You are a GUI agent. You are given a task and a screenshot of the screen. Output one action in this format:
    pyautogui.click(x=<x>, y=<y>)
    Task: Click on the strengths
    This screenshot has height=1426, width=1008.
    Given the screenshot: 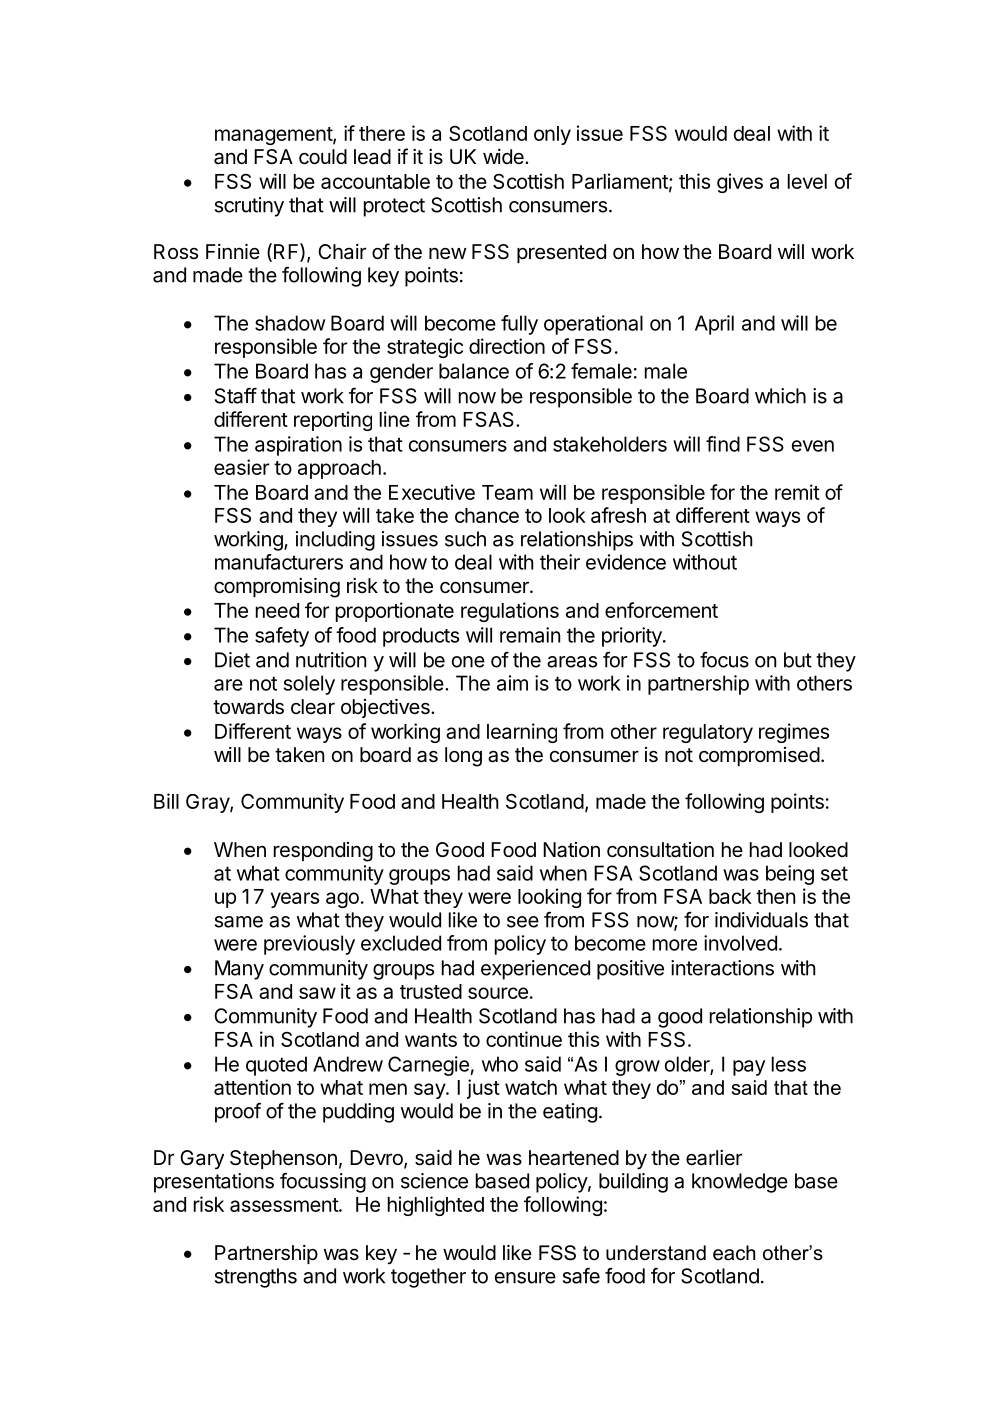 What is the action you would take?
    pyautogui.click(x=256, y=1278)
